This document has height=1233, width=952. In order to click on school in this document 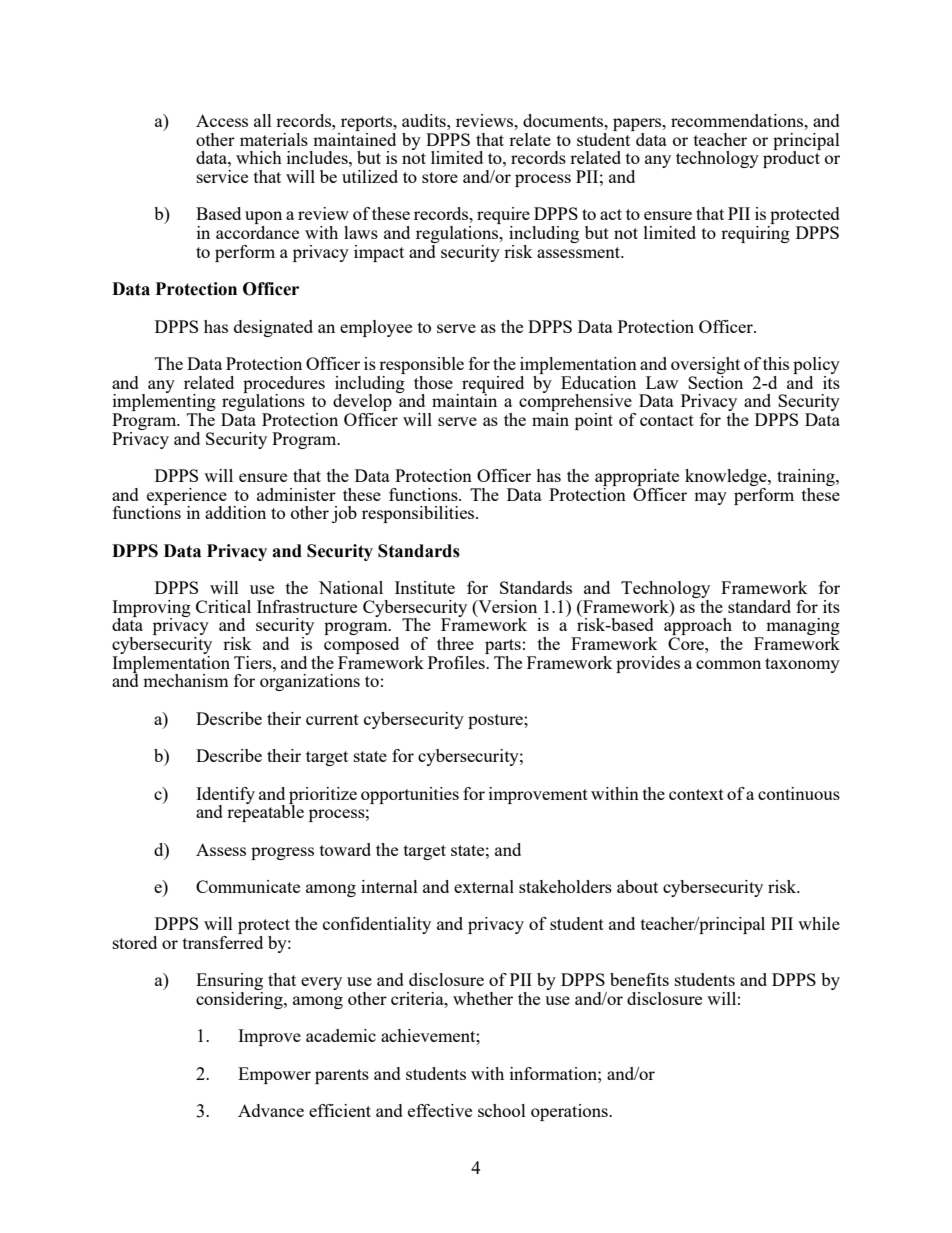, I will do `click(502, 1110)`.
